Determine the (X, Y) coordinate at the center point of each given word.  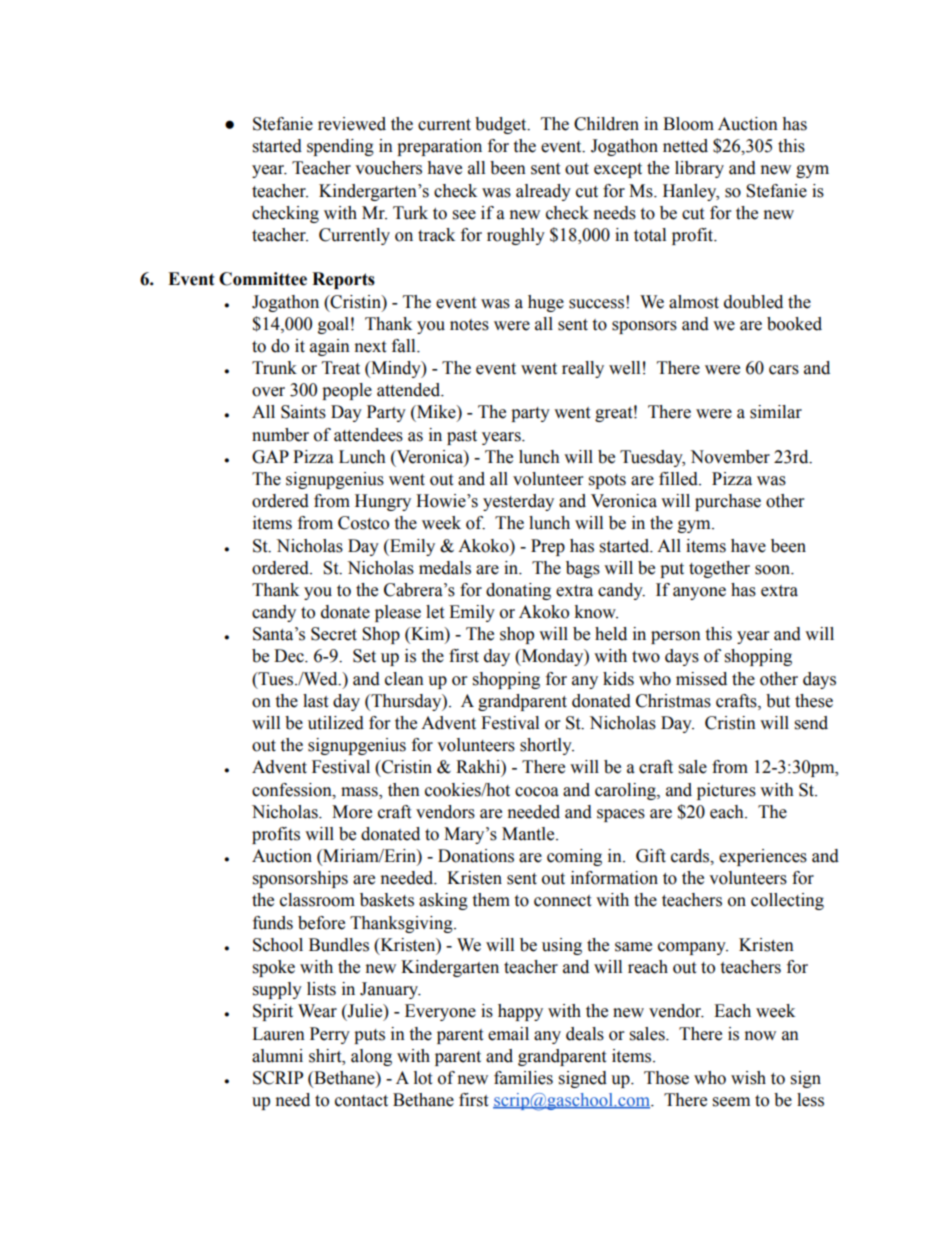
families (523, 1078)
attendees (368, 435)
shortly (547, 746)
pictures (726, 791)
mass (360, 792)
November (730, 457)
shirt (326, 1056)
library (699, 169)
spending (340, 147)
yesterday (518, 502)
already (543, 192)
